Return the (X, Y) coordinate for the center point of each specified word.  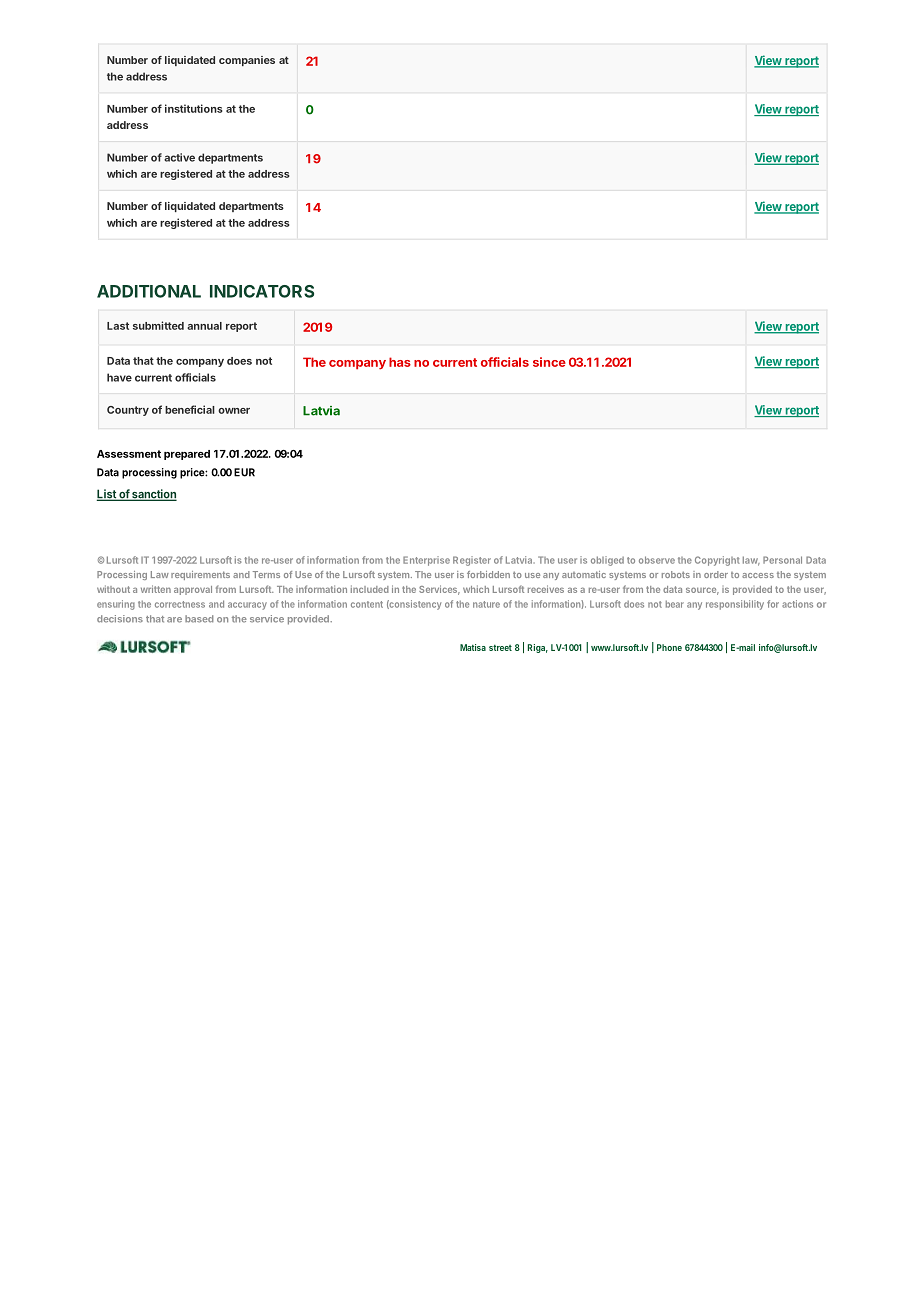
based (199, 619)
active (179, 157)
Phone (669, 647)
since (549, 362)
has (400, 362)
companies (247, 61)
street (500, 648)
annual (204, 326)
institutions (194, 108)
